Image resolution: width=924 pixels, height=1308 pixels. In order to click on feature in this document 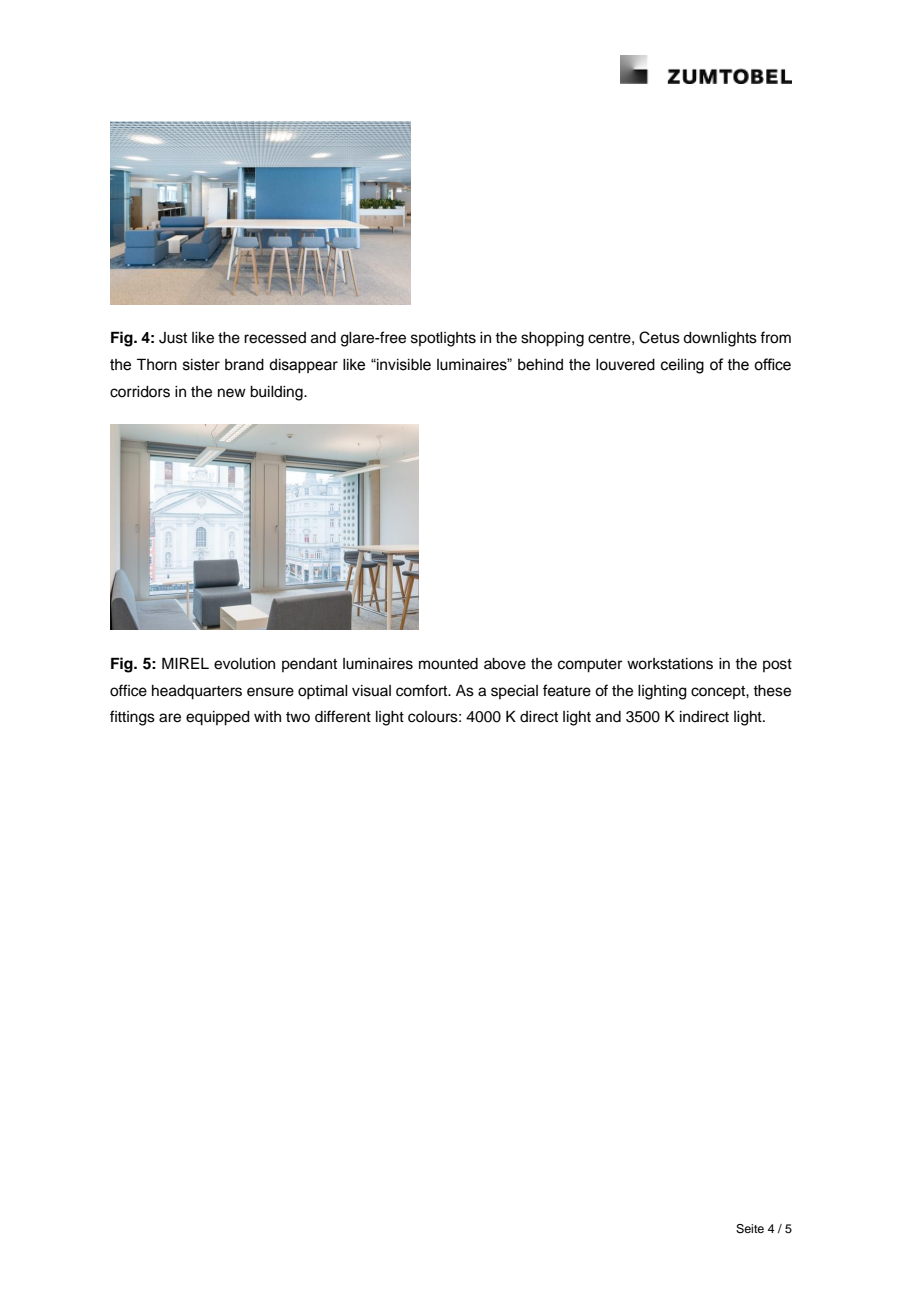, I will do `click(567, 690)`.
